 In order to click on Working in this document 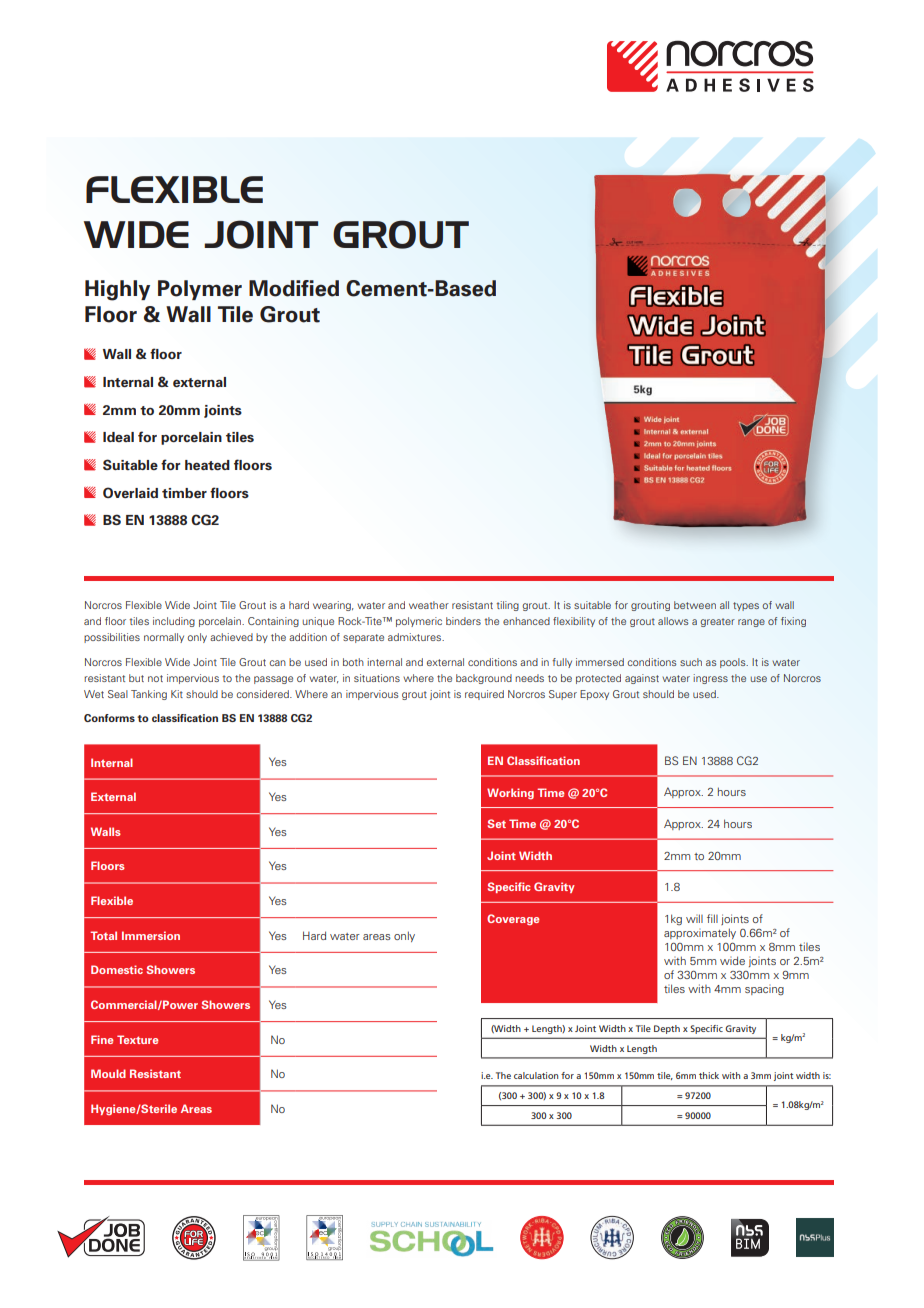, I will do `click(510, 794)`.
